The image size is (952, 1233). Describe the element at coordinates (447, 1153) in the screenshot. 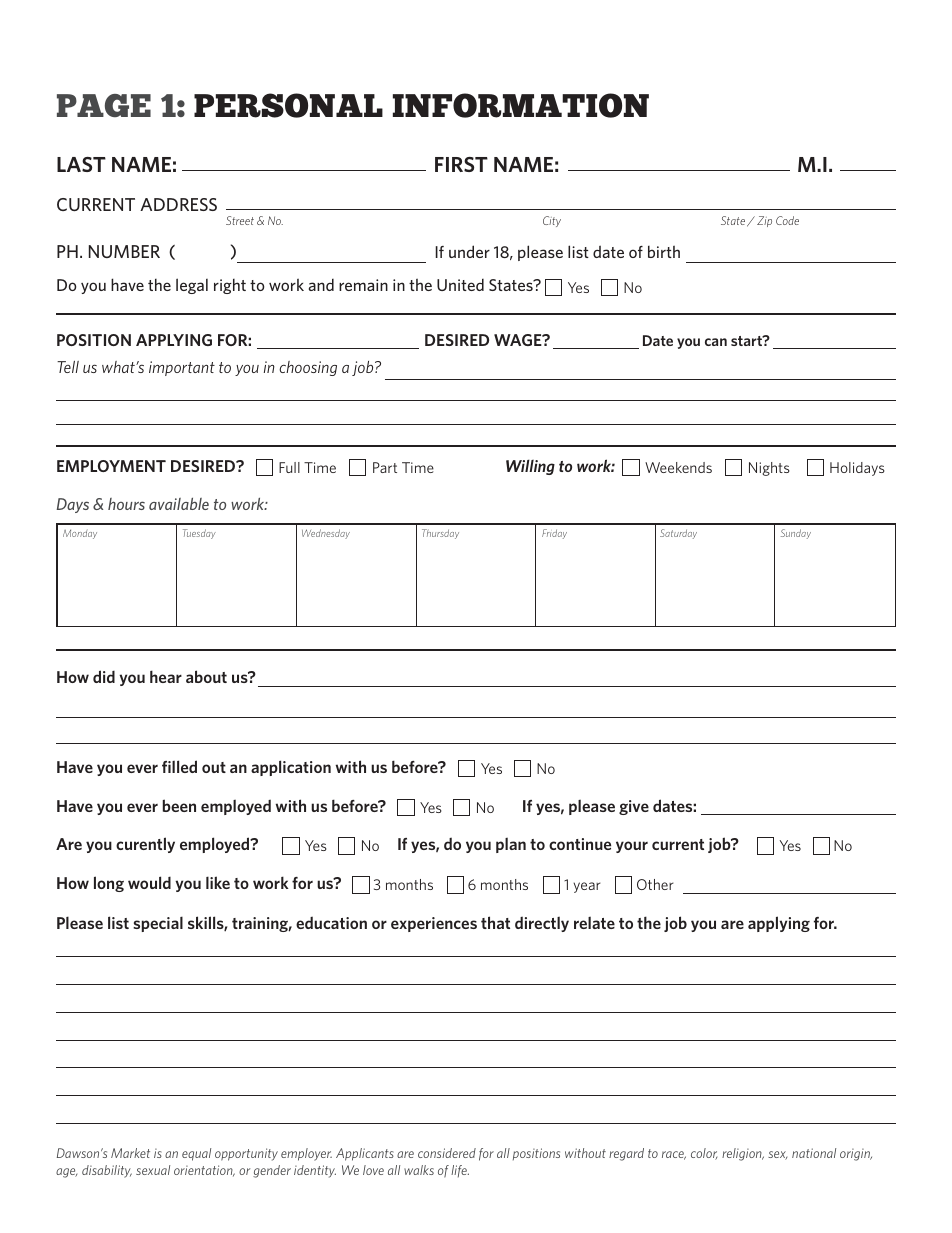

I see `considered` at that location.
